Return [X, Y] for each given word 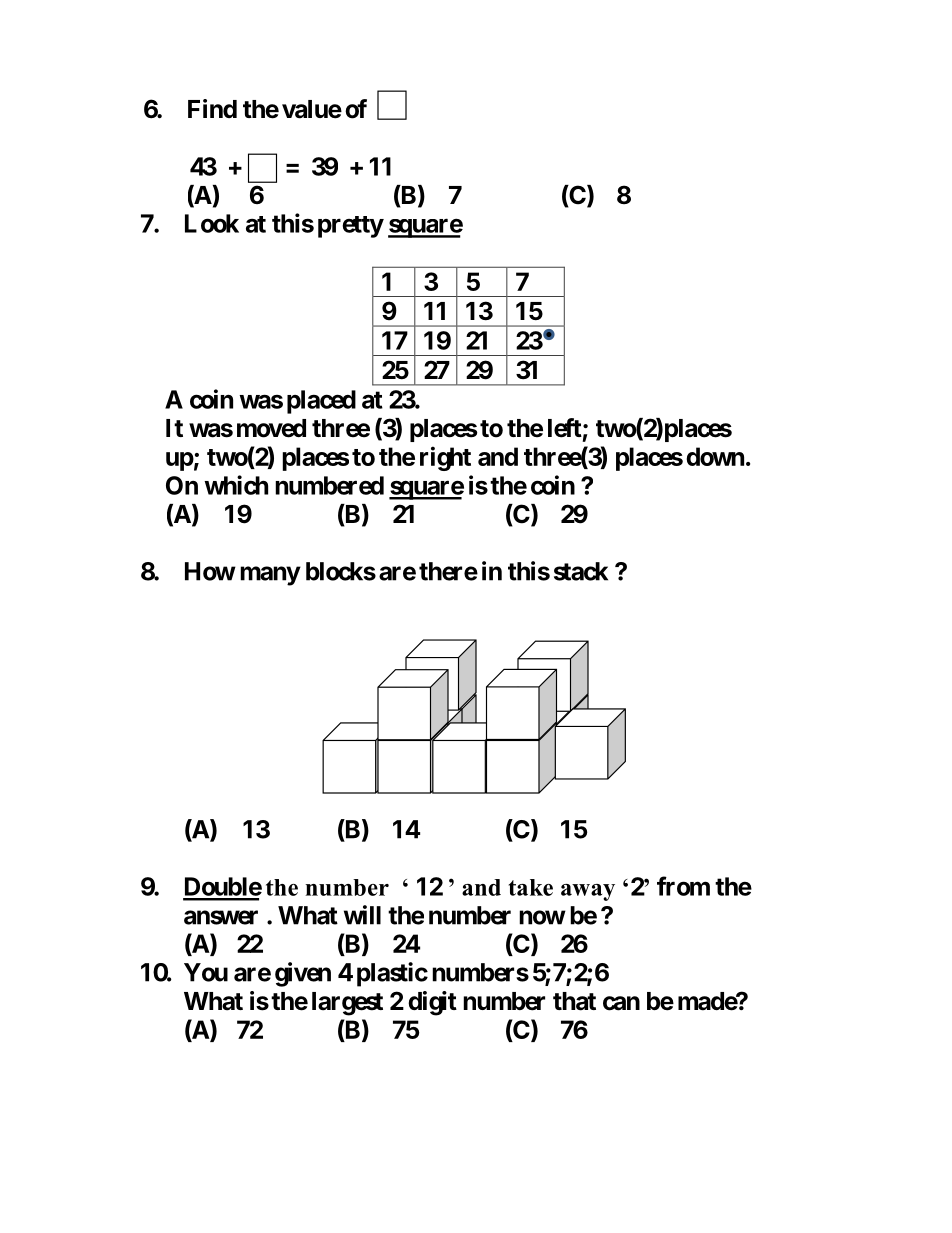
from [683, 886]
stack [581, 571]
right [445, 458]
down [715, 456]
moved [271, 428]
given [303, 974]
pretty [351, 227]
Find [212, 108]
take [530, 887]
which [236, 485]
